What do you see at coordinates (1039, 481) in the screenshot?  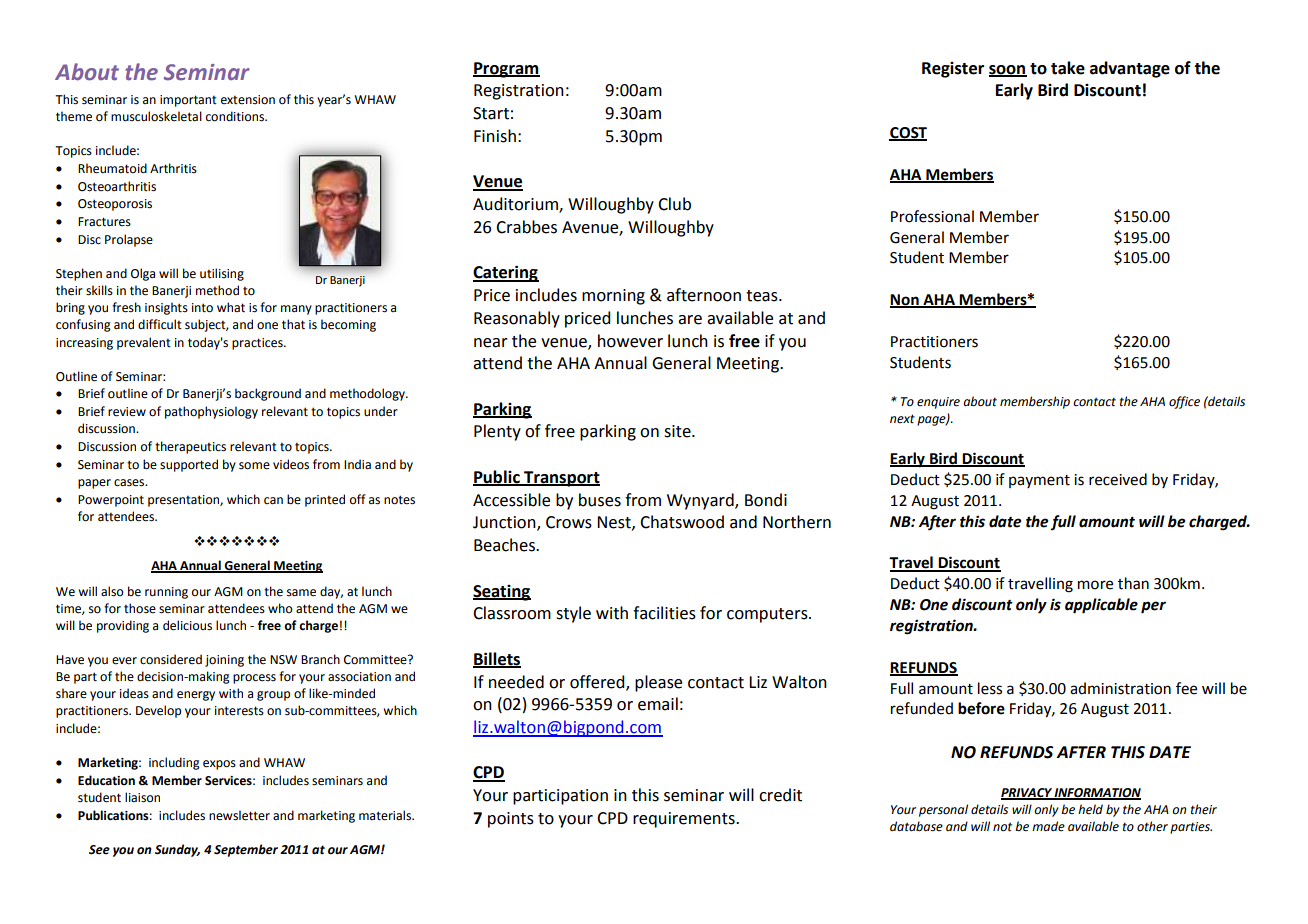 I see `payment` at bounding box center [1039, 481].
